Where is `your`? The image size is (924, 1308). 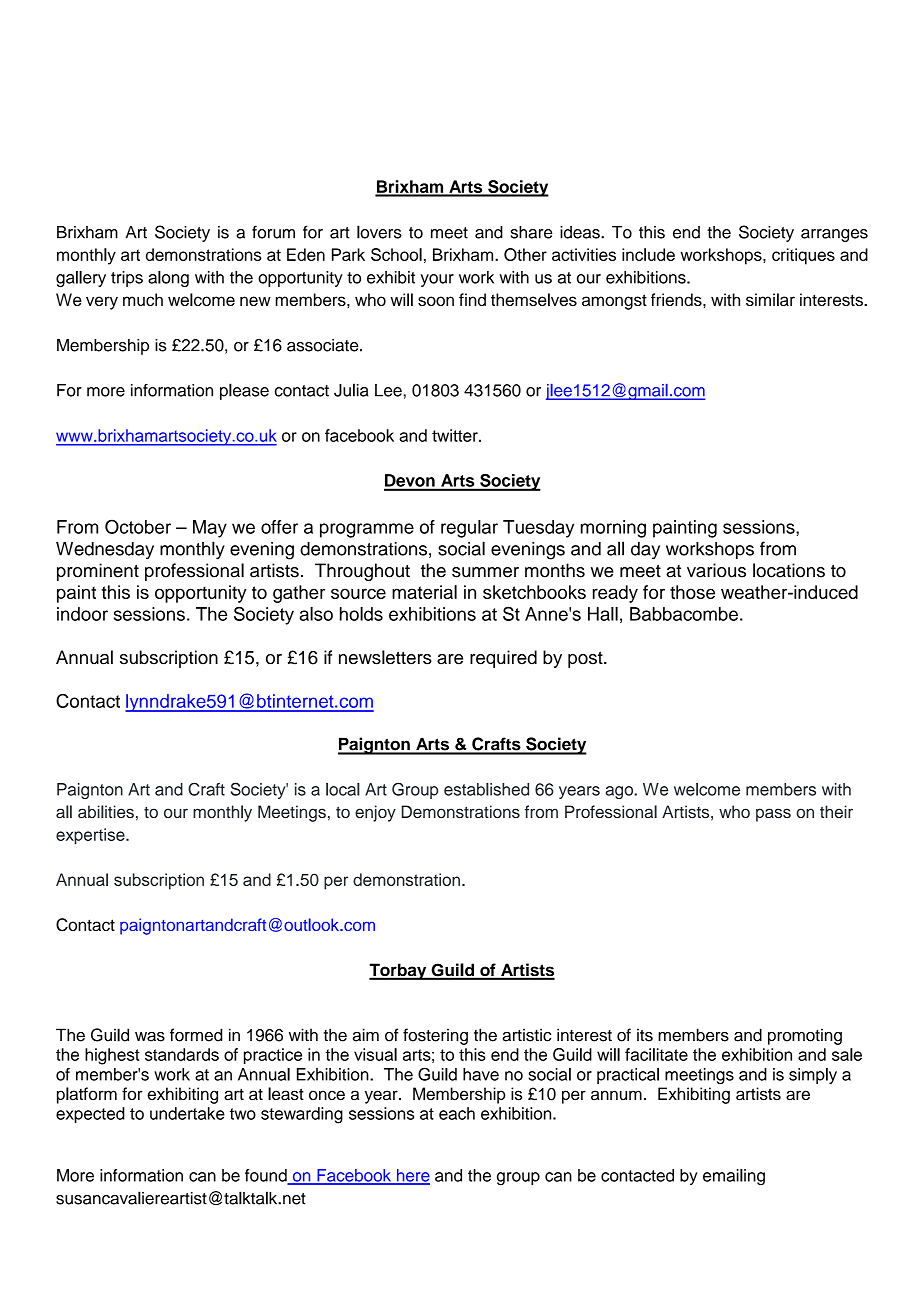
your is located at coordinates (437, 280).
